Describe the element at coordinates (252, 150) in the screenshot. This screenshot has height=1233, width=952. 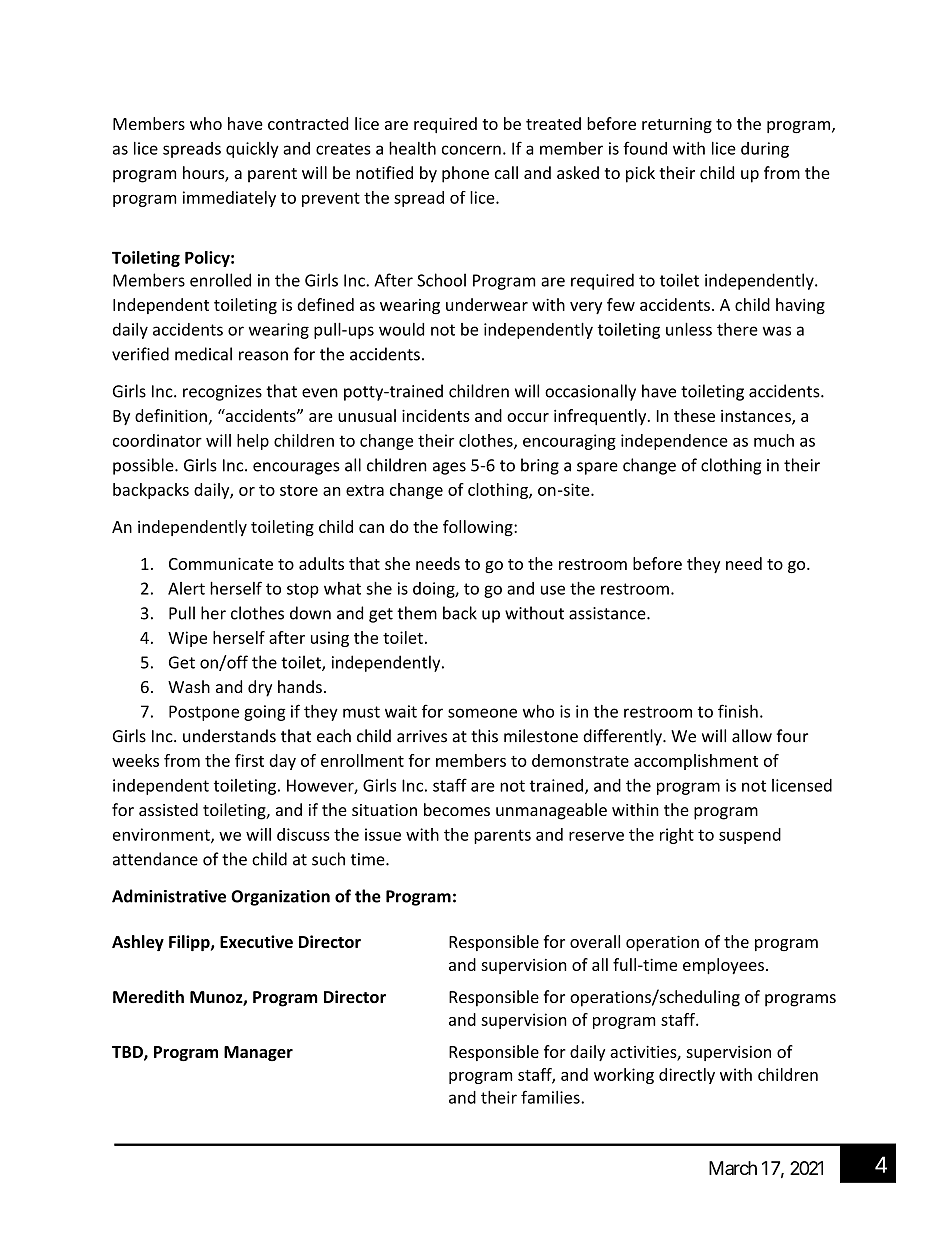
I see `quickly` at that location.
